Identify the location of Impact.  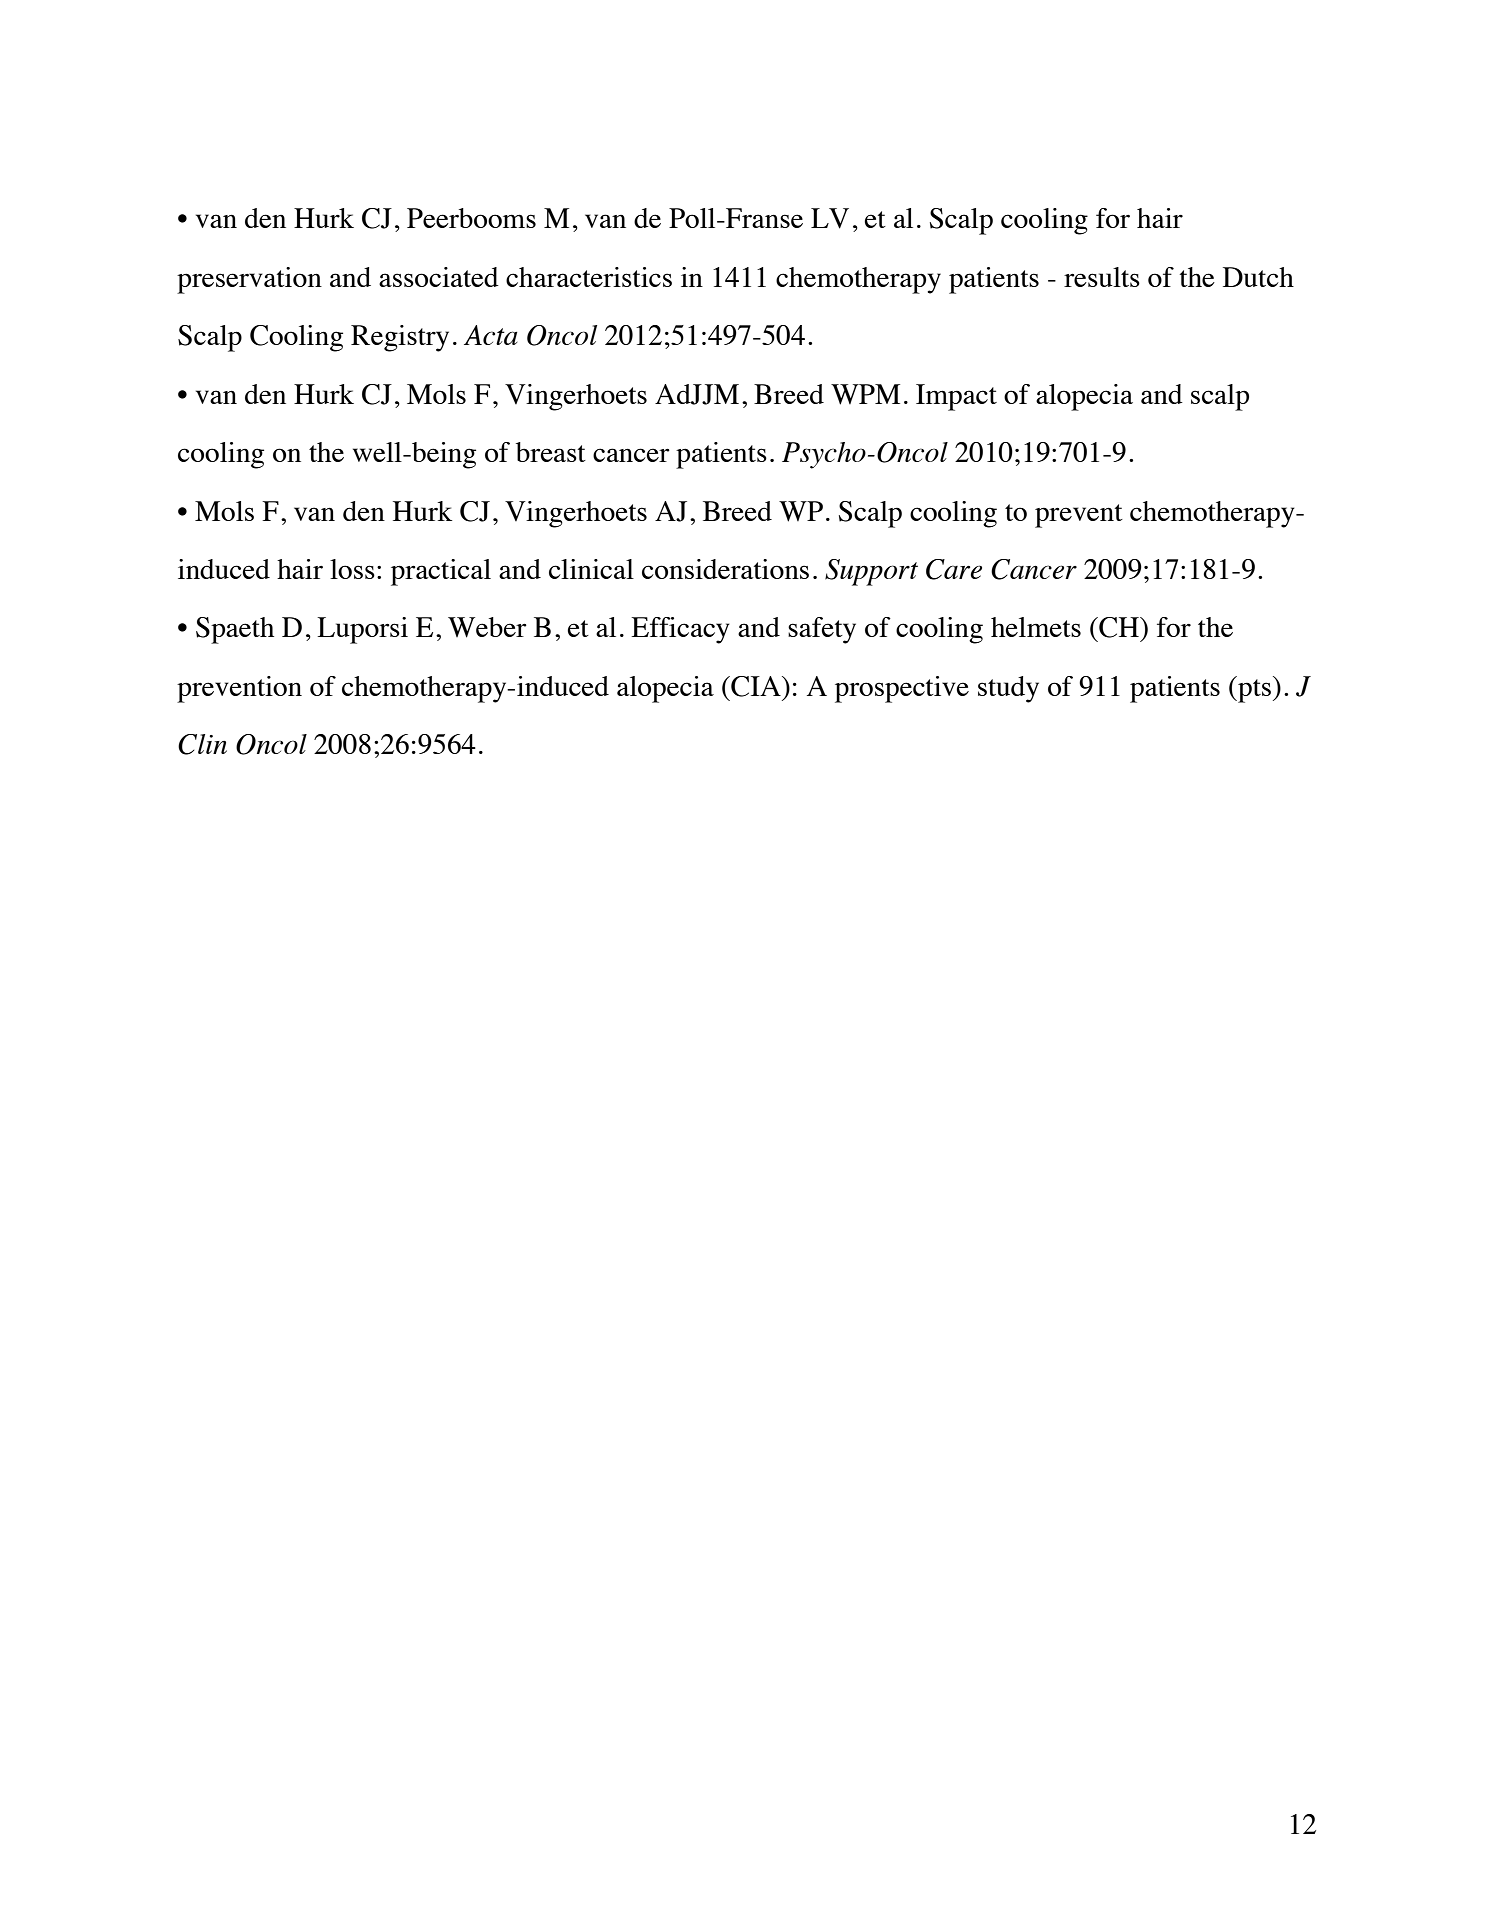
(956, 397).
